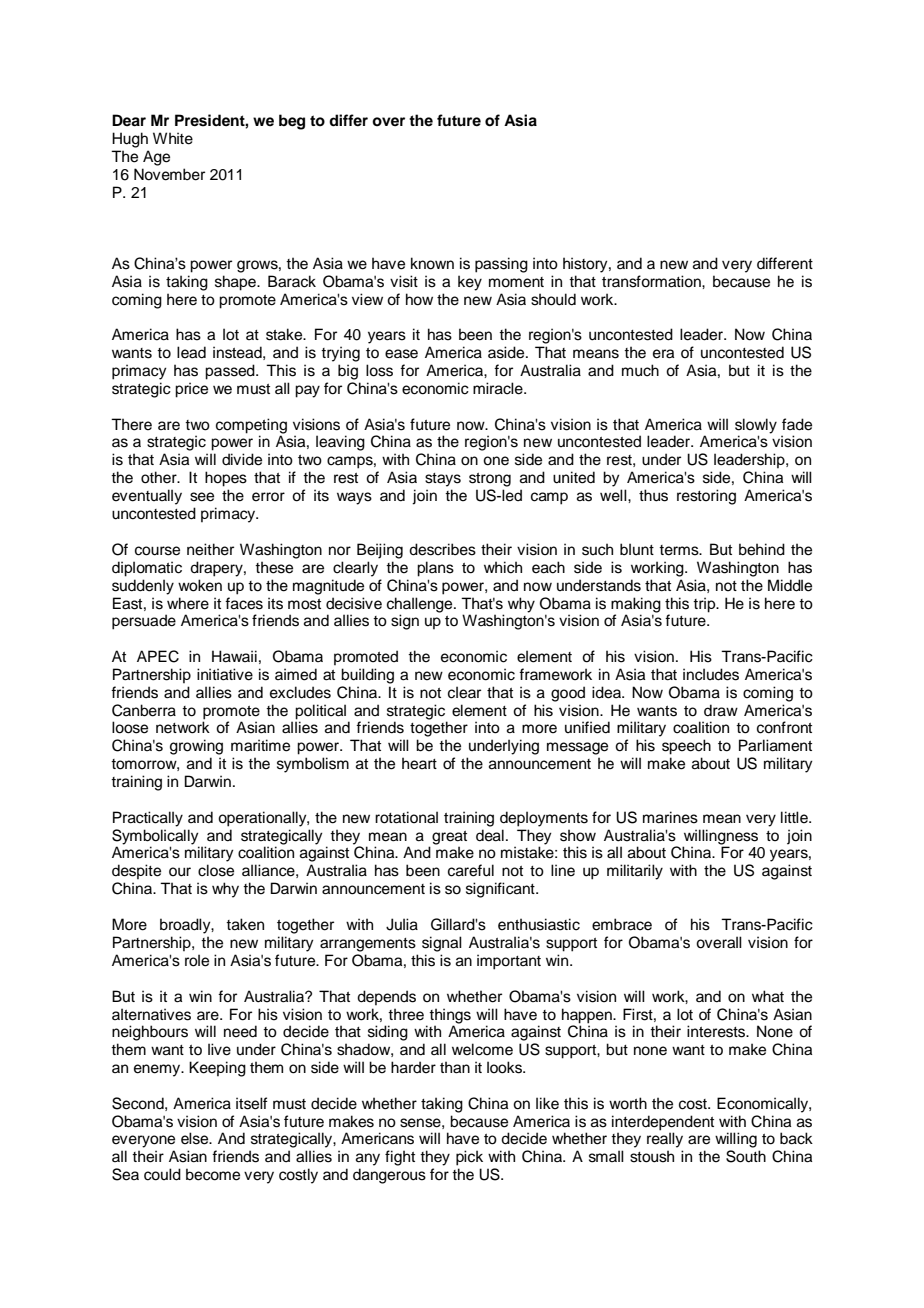 The width and height of the page is (924, 1308). Describe the element at coordinates (202, 497) in the page. I see `see` at that location.
